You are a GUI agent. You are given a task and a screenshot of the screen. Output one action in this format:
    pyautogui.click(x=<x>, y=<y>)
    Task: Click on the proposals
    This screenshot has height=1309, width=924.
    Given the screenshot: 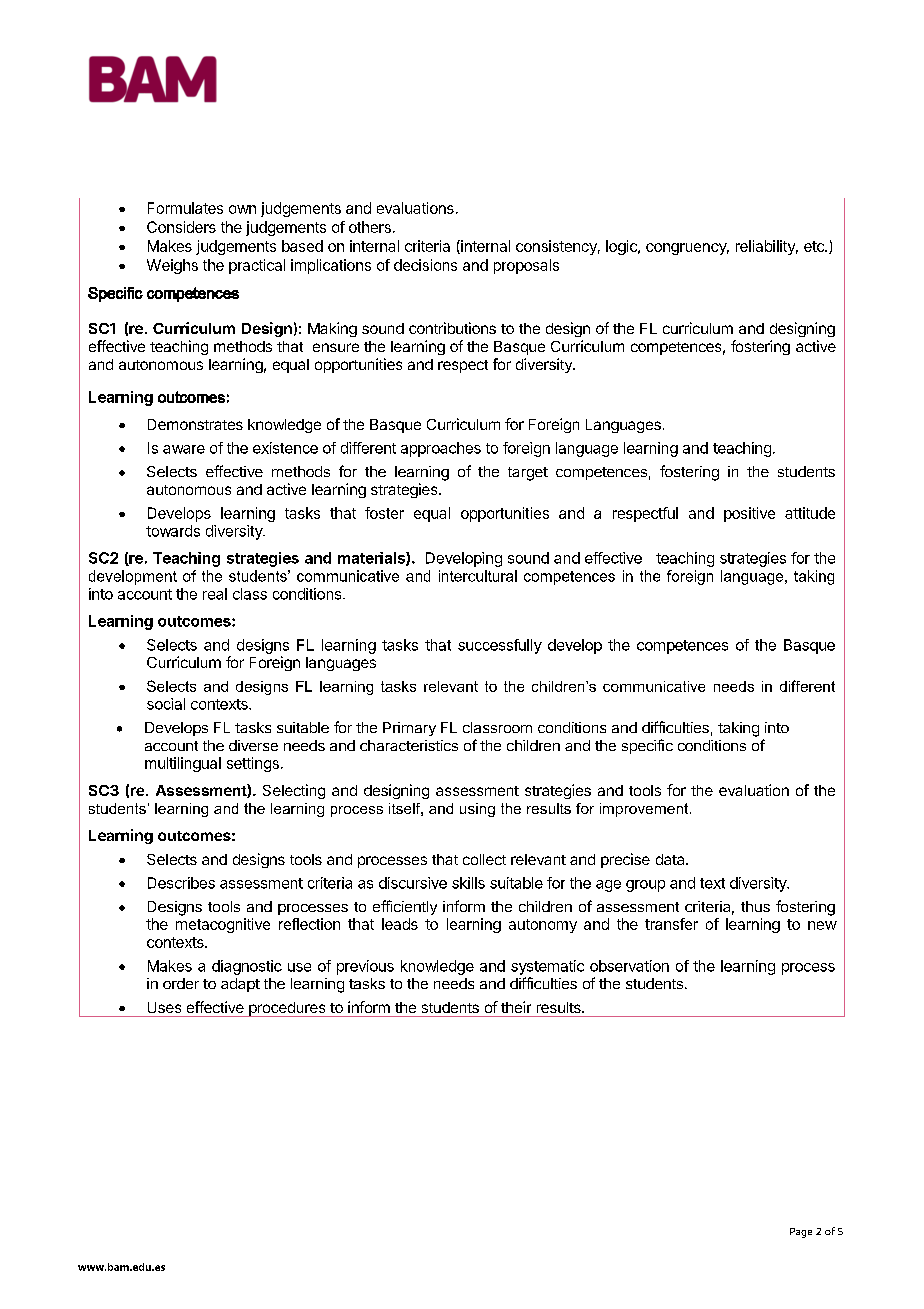 What is the action you would take?
    pyautogui.click(x=526, y=266)
